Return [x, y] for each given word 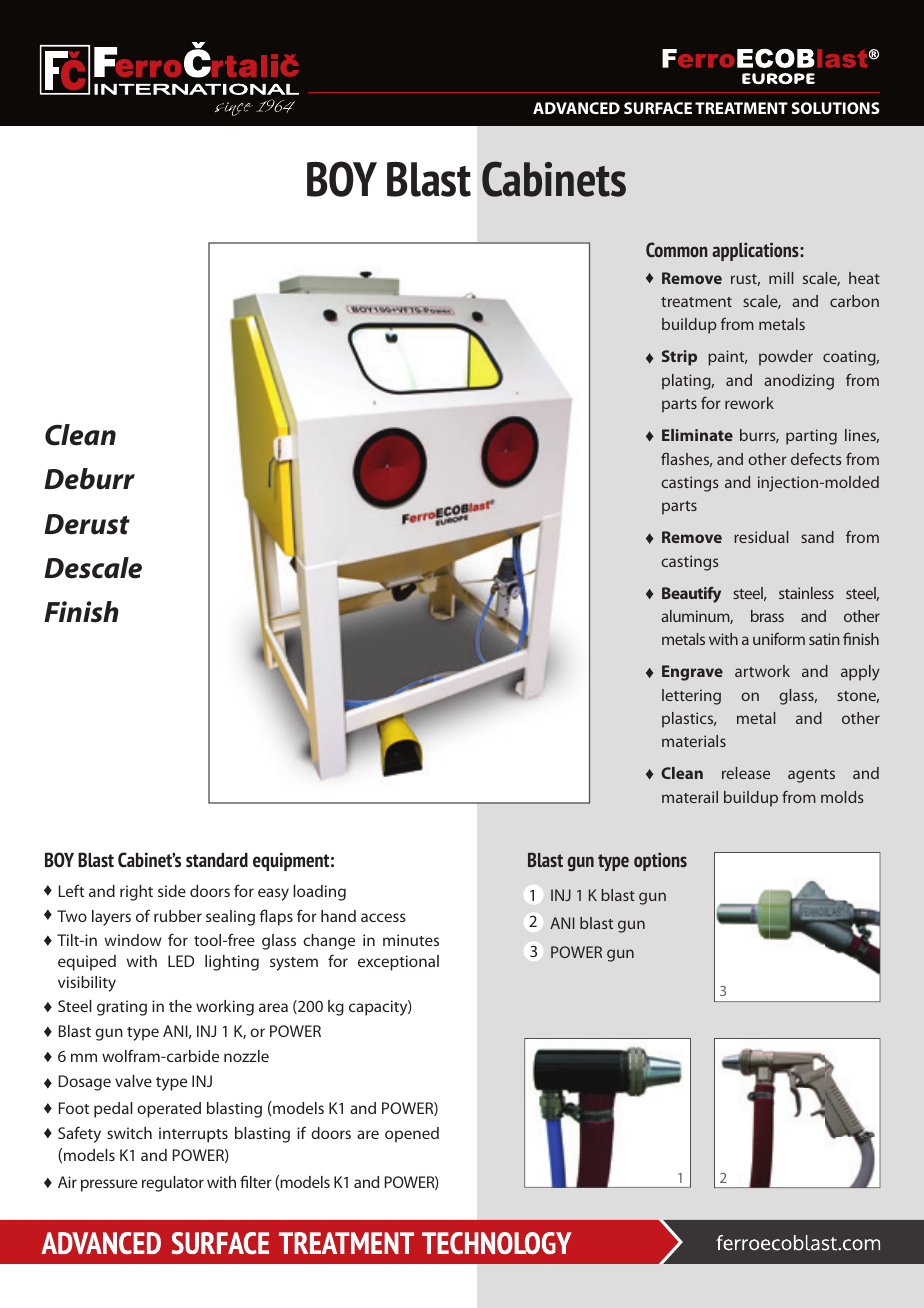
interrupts [193, 1135]
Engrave [692, 673]
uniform [779, 639]
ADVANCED [576, 108]
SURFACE [658, 108]
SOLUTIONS [836, 108]
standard [217, 860]
